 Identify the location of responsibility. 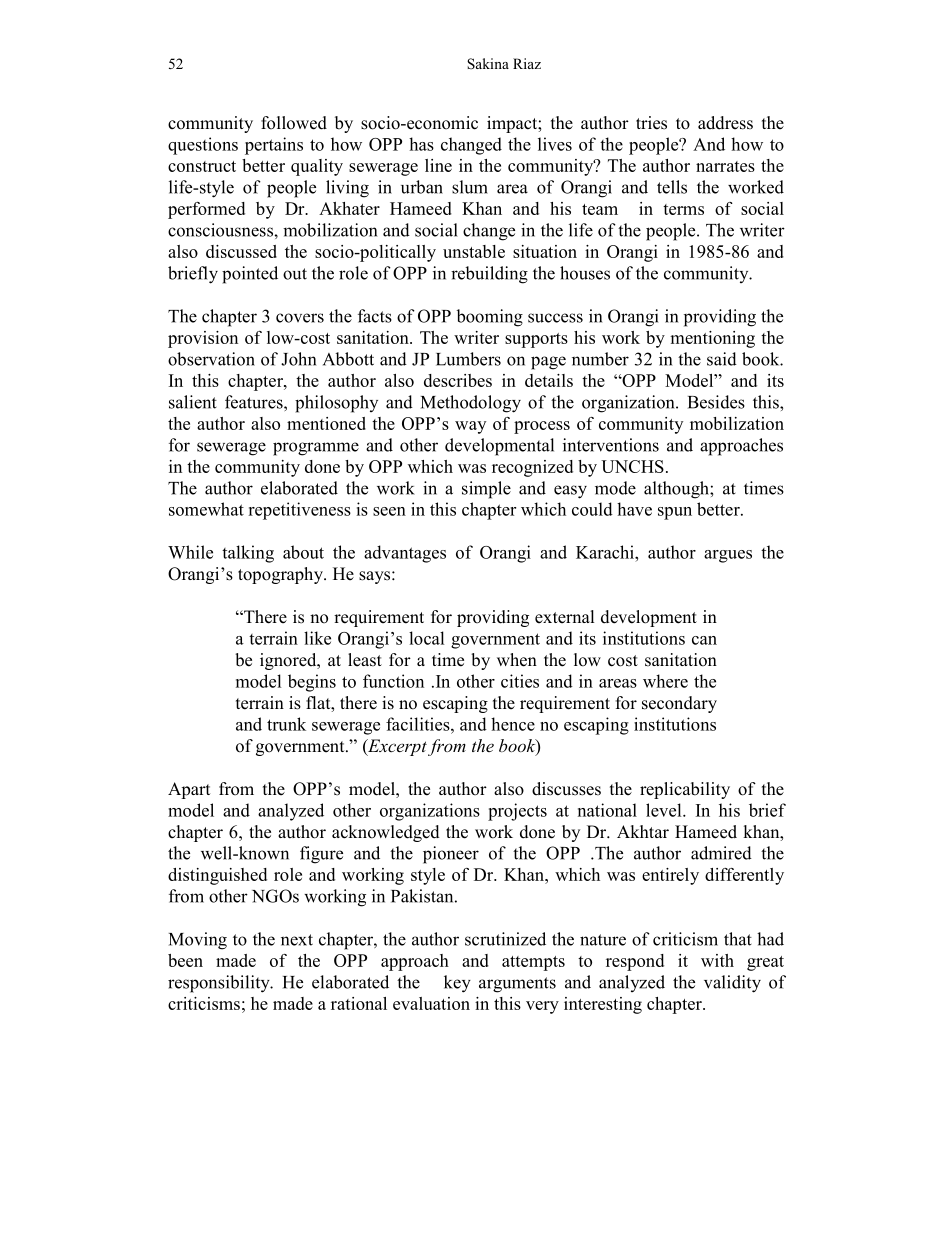
(220, 984).
